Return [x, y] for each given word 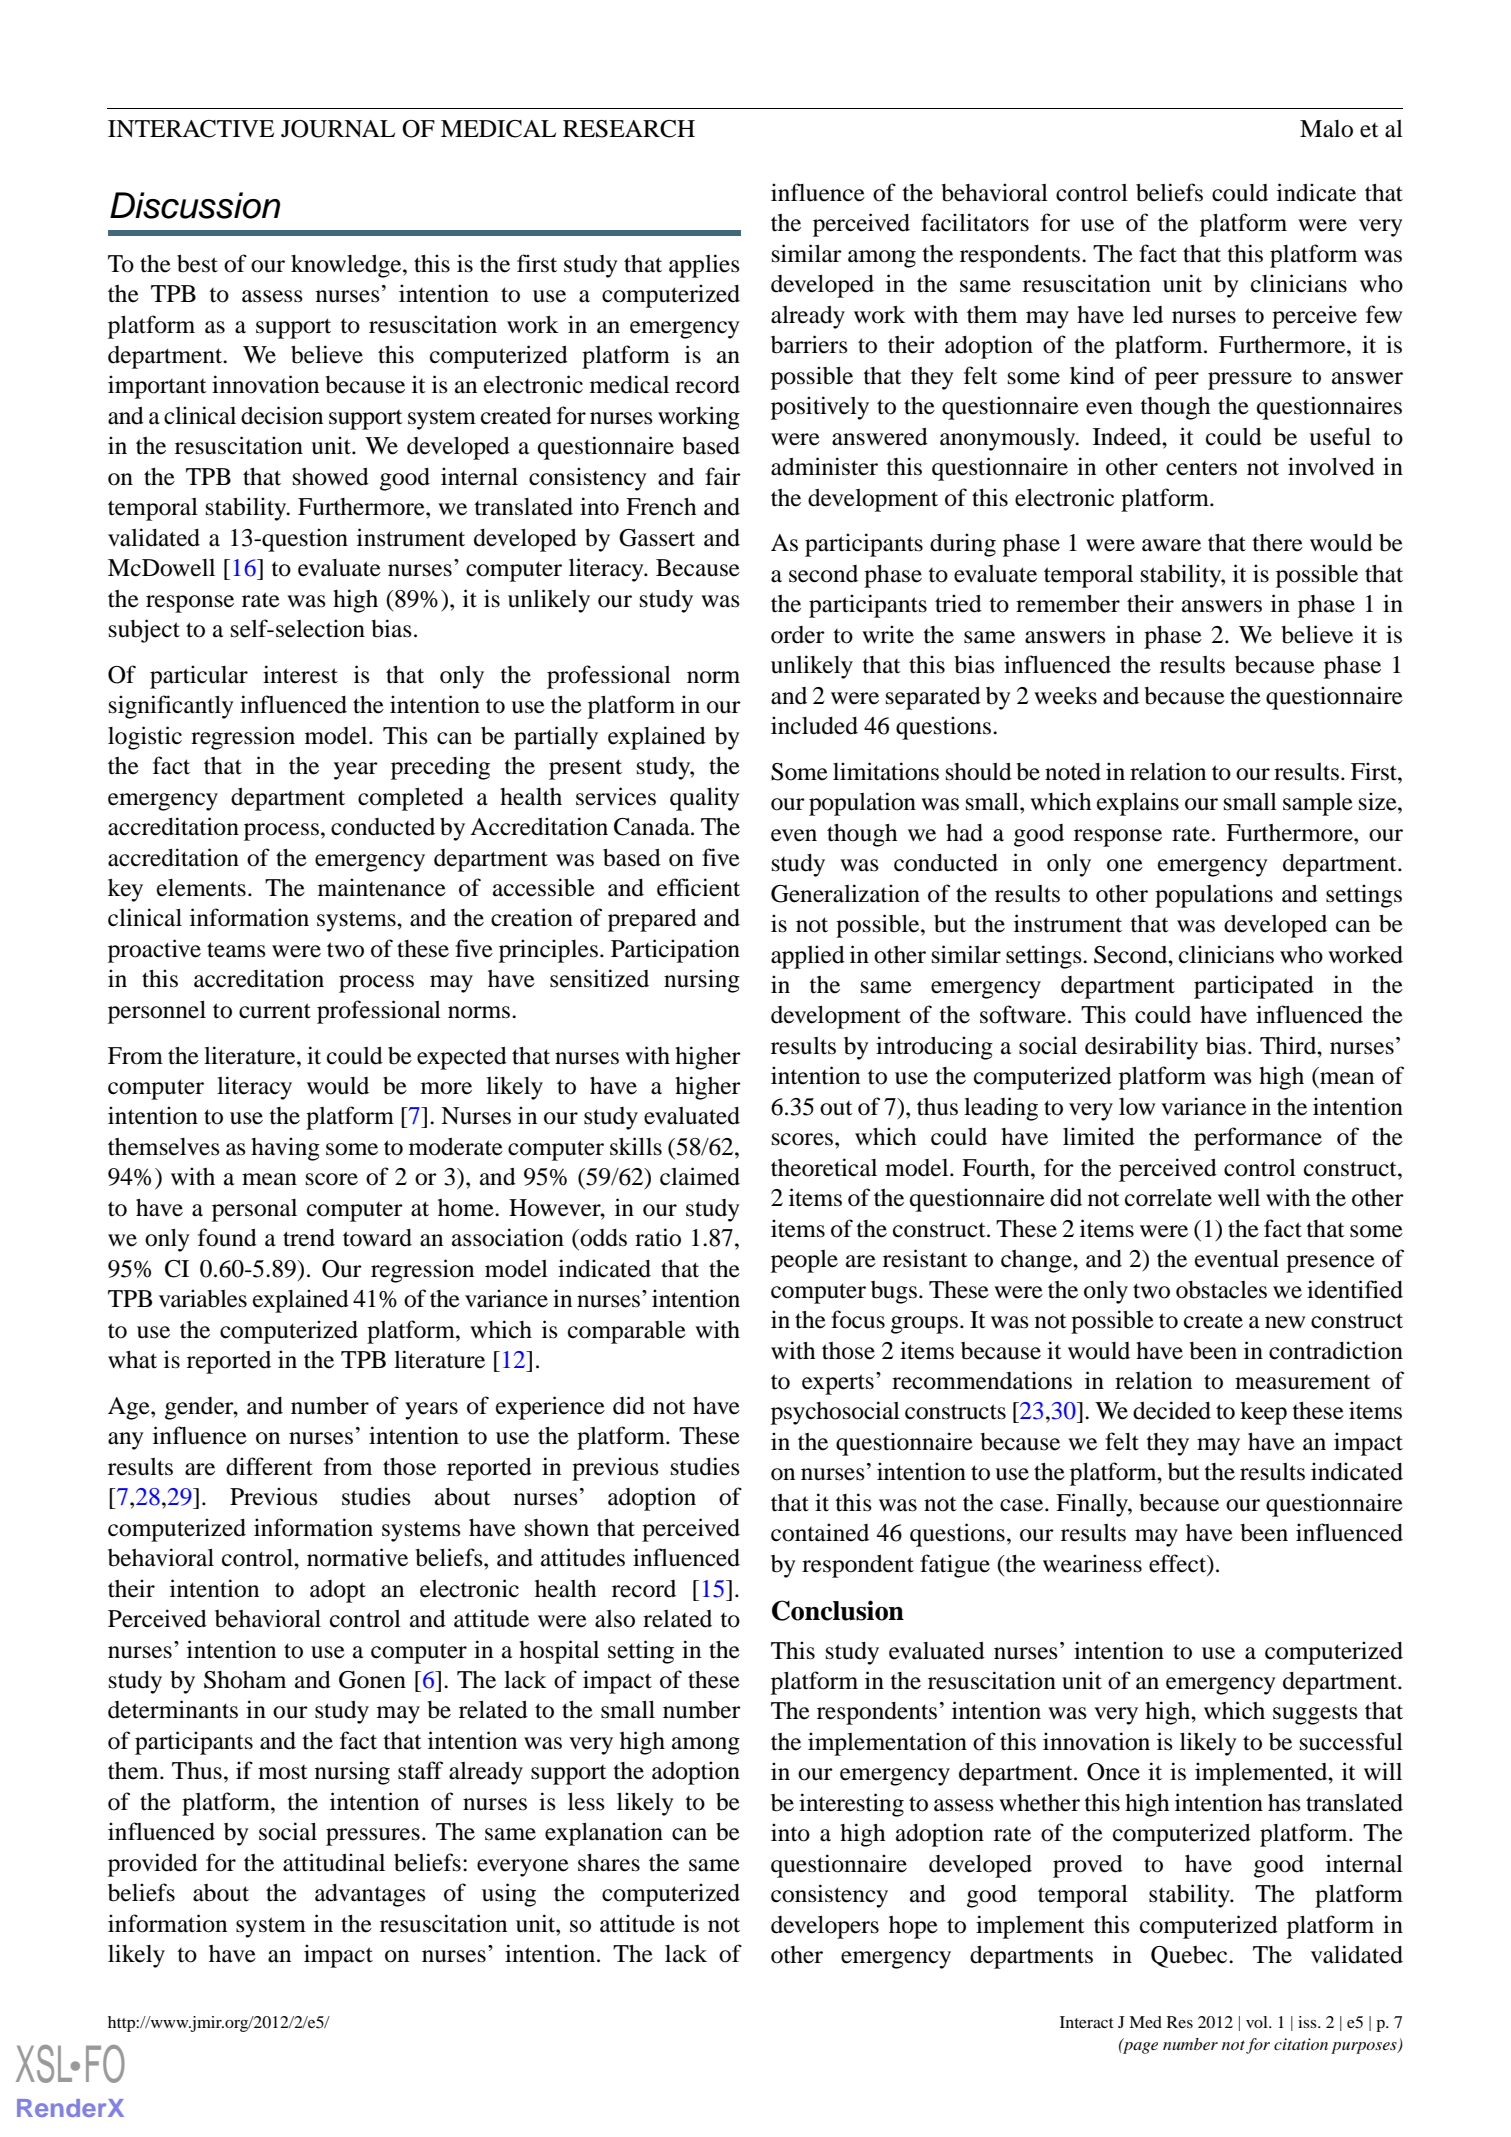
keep [1263, 1413]
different [269, 1466]
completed [411, 799]
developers [825, 1927]
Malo [1326, 129]
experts [838, 1384]
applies [704, 266]
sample [1318, 804]
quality [704, 799]
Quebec [1190, 1957]
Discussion [195, 205]
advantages [370, 1895]
